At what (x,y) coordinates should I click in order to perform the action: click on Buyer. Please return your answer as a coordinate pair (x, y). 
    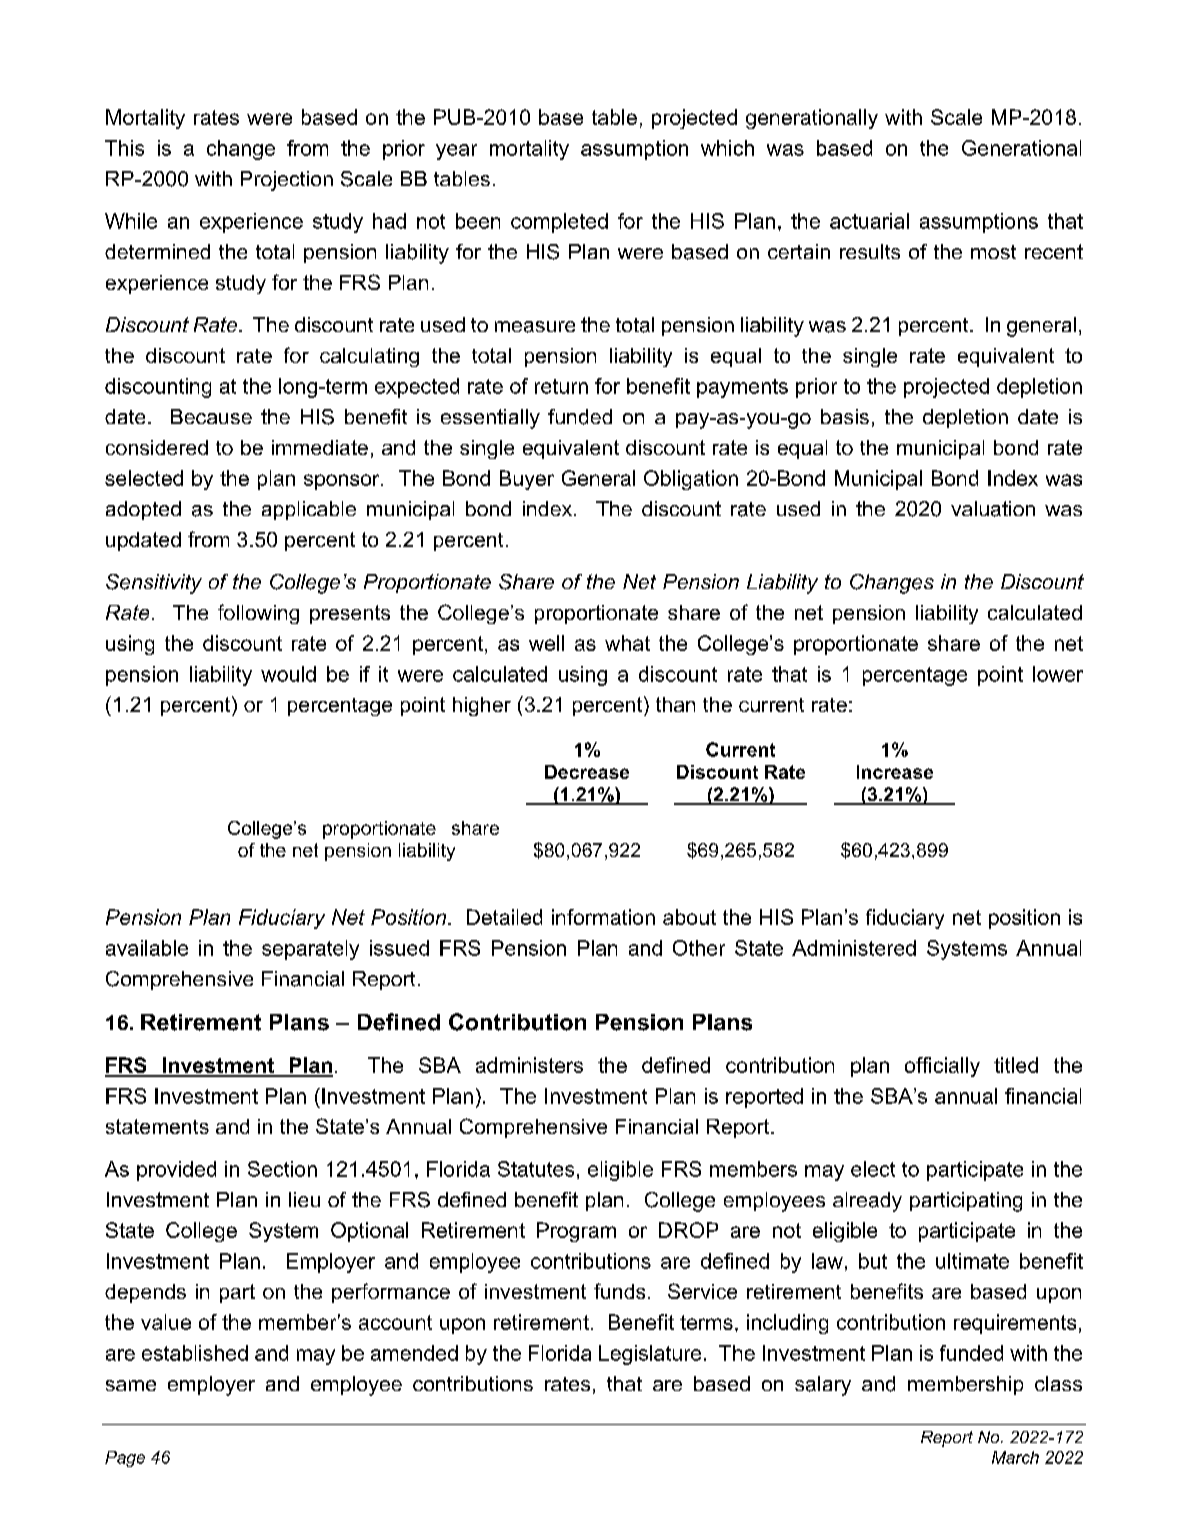
    Looking at the image, I should click on (527, 480).
